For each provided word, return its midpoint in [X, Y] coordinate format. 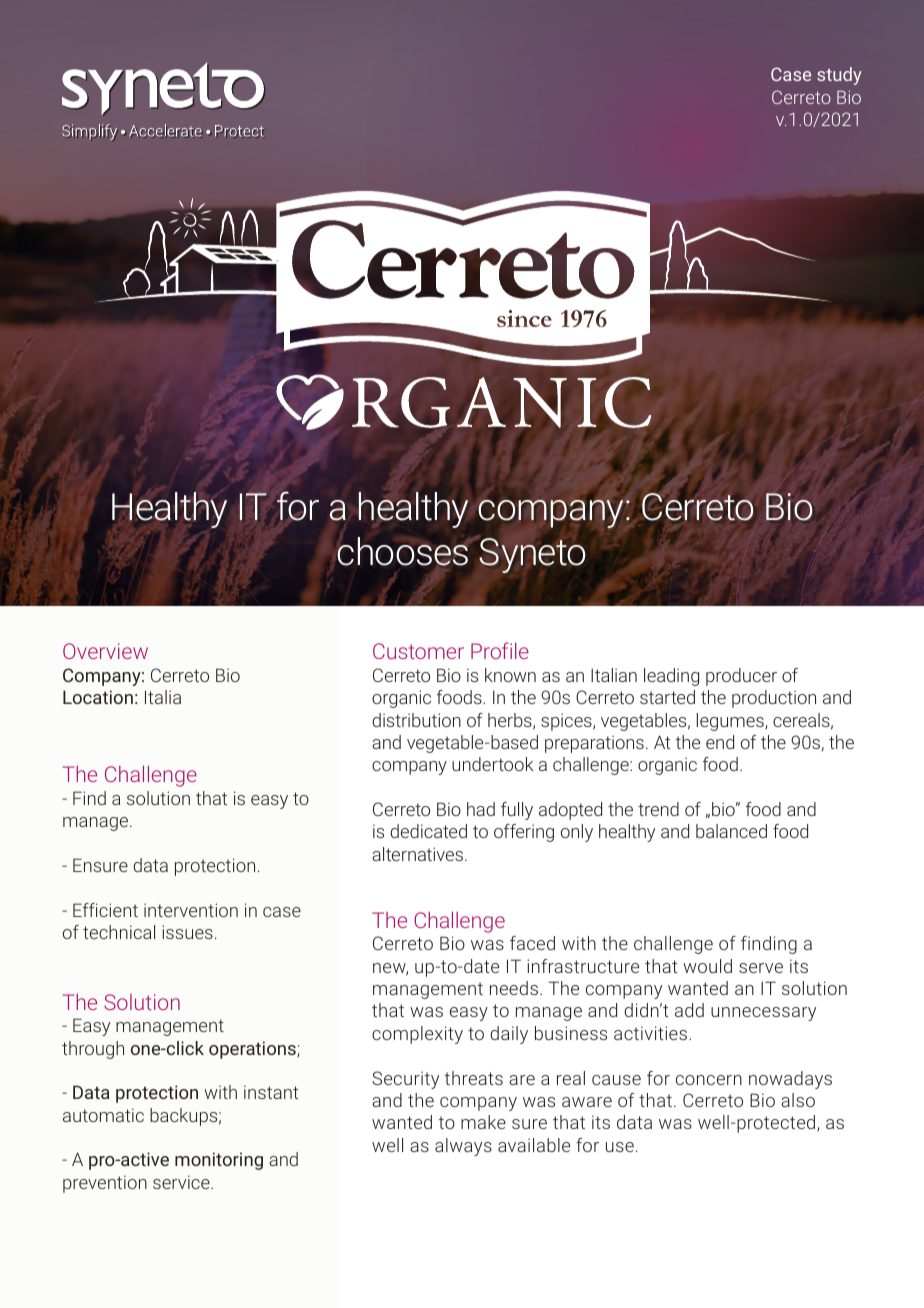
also [798, 1100]
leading [671, 677]
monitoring [219, 1161]
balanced [731, 831]
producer [741, 677]
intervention [191, 910]
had [481, 809]
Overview [105, 651]
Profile [500, 650]
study [839, 76]
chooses [404, 551]
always [463, 1147]
